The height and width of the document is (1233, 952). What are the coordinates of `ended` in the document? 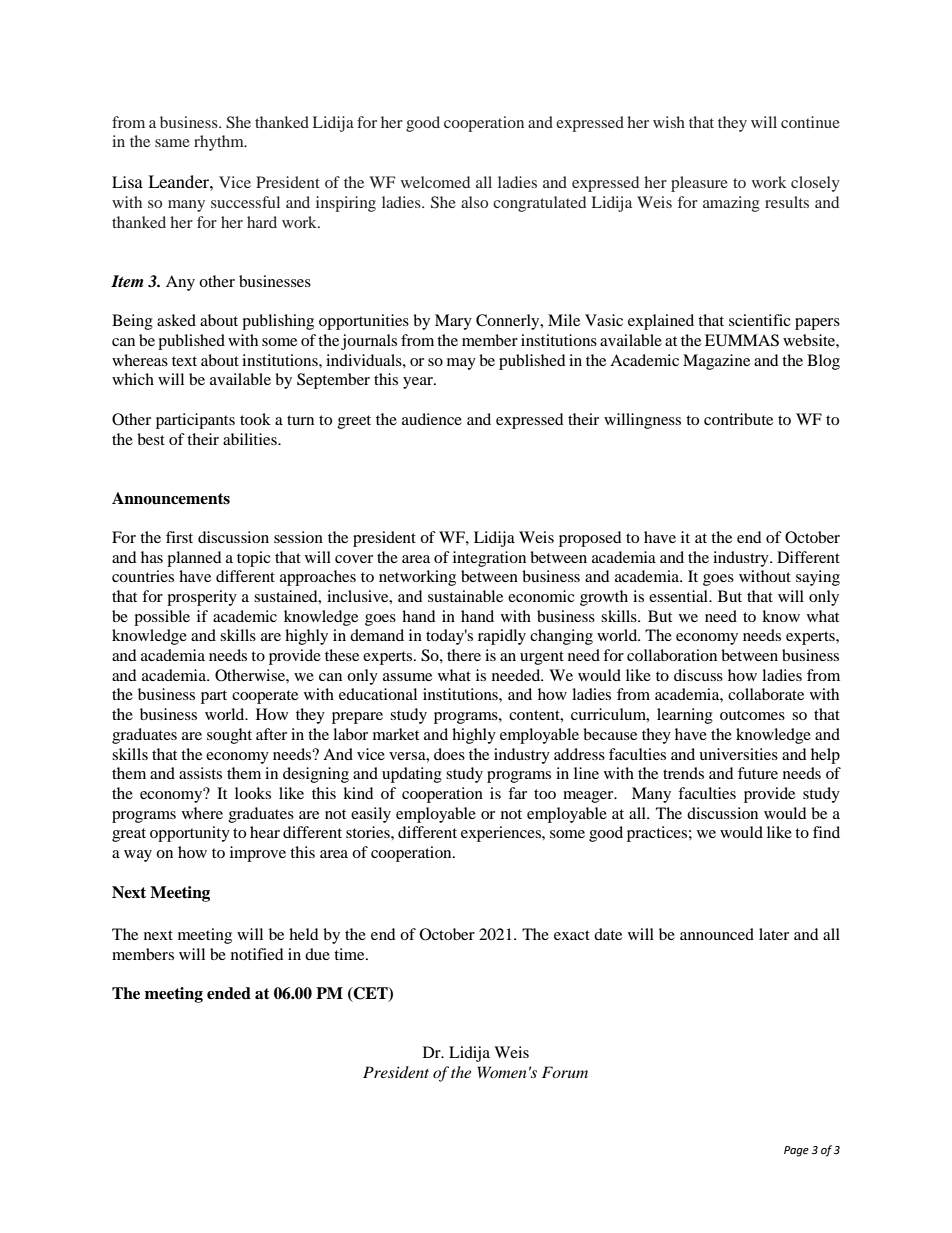 It's located at (229, 993).
